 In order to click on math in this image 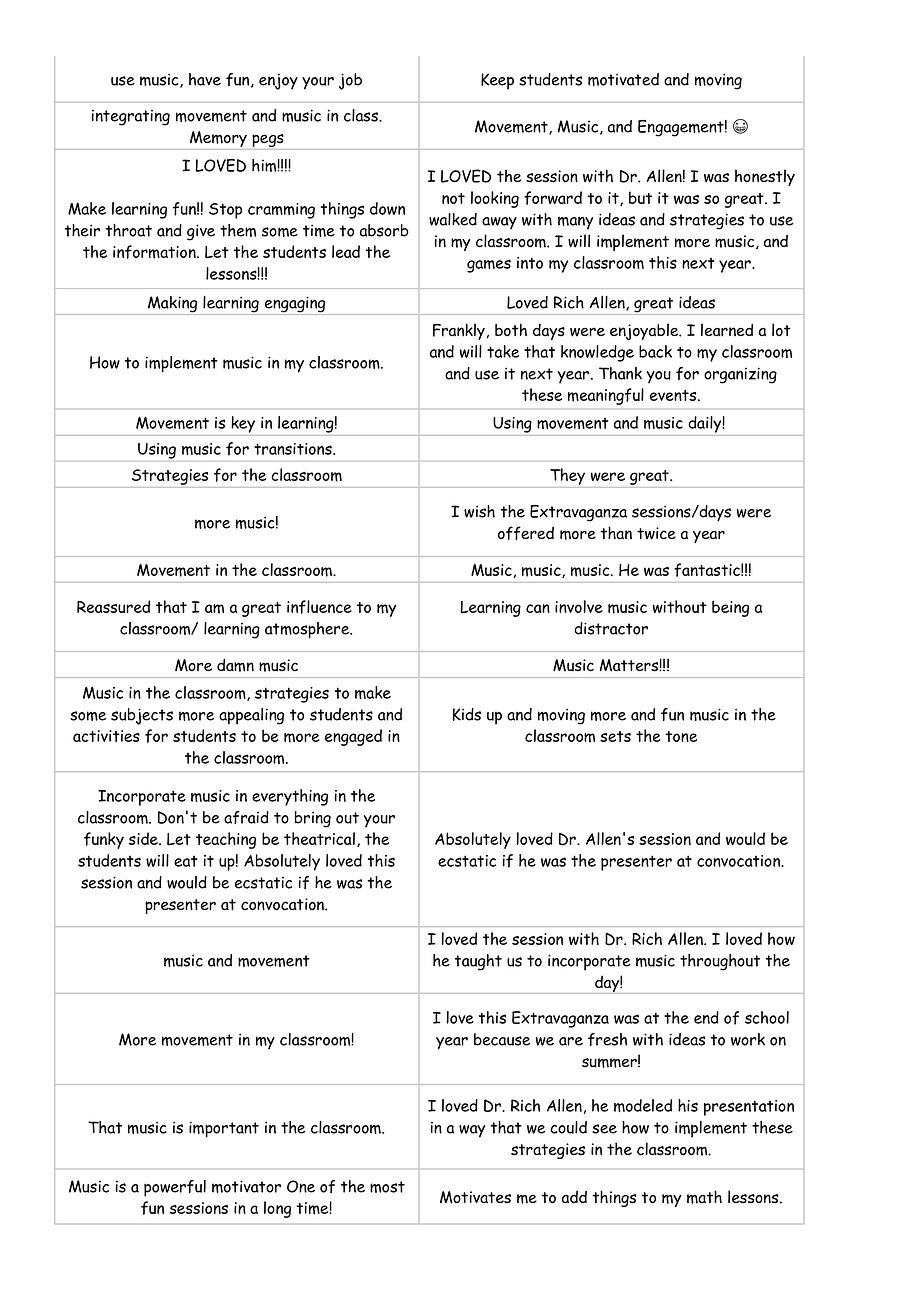, I will do `click(704, 1197)`.
